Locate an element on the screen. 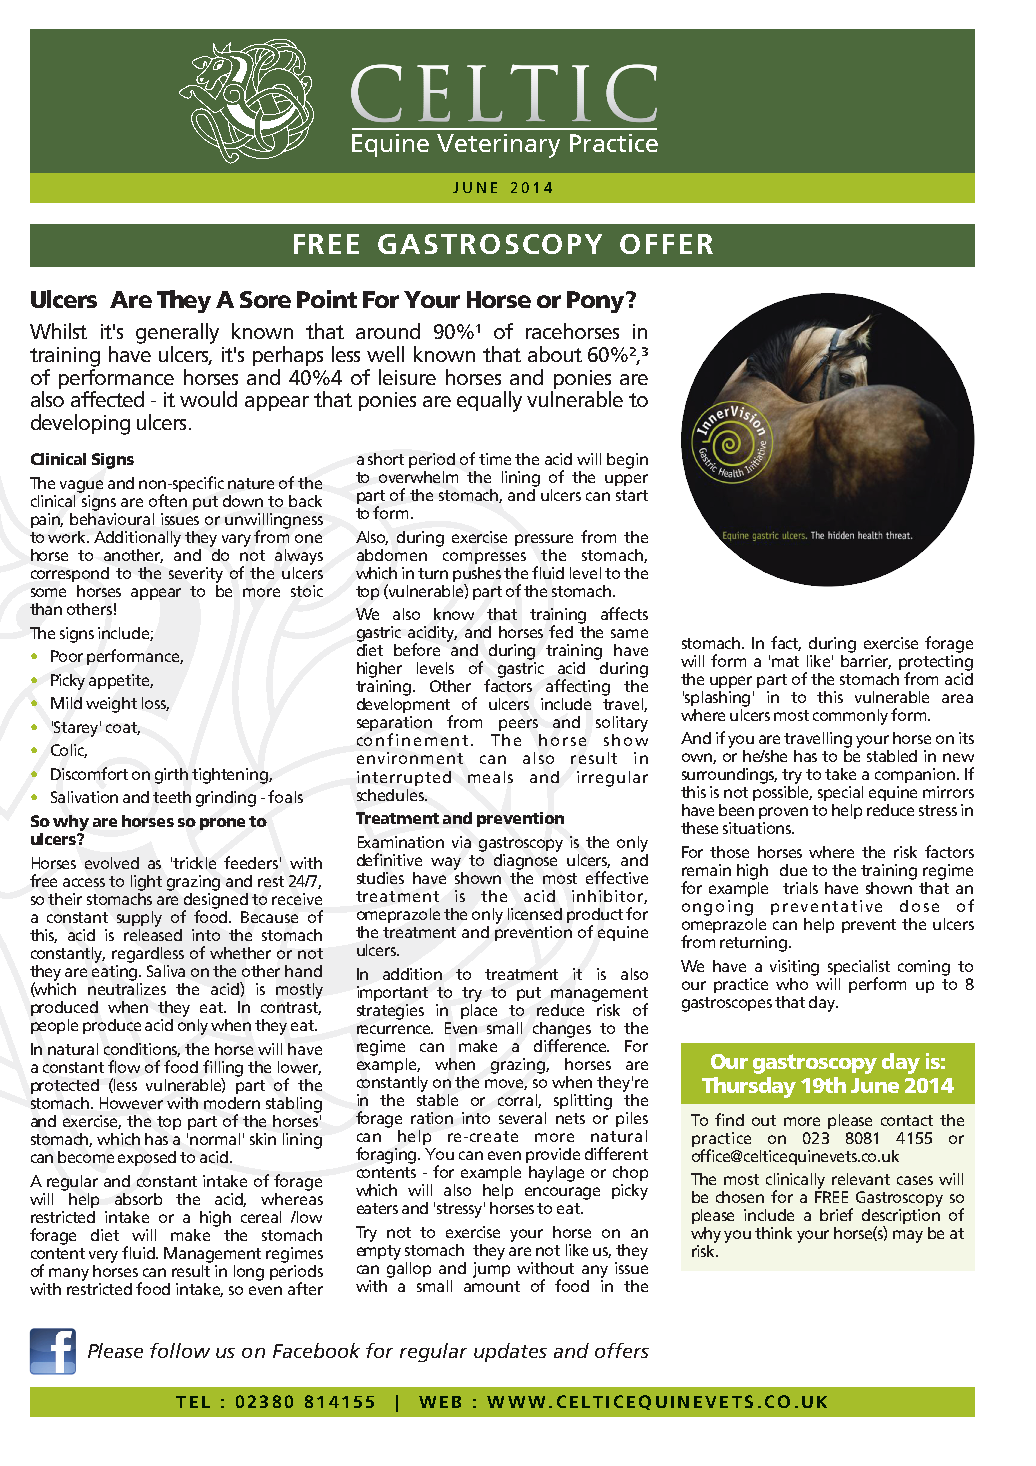 This screenshot has width=1036, height=1466. licensed is located at coordinates (535, 914).
